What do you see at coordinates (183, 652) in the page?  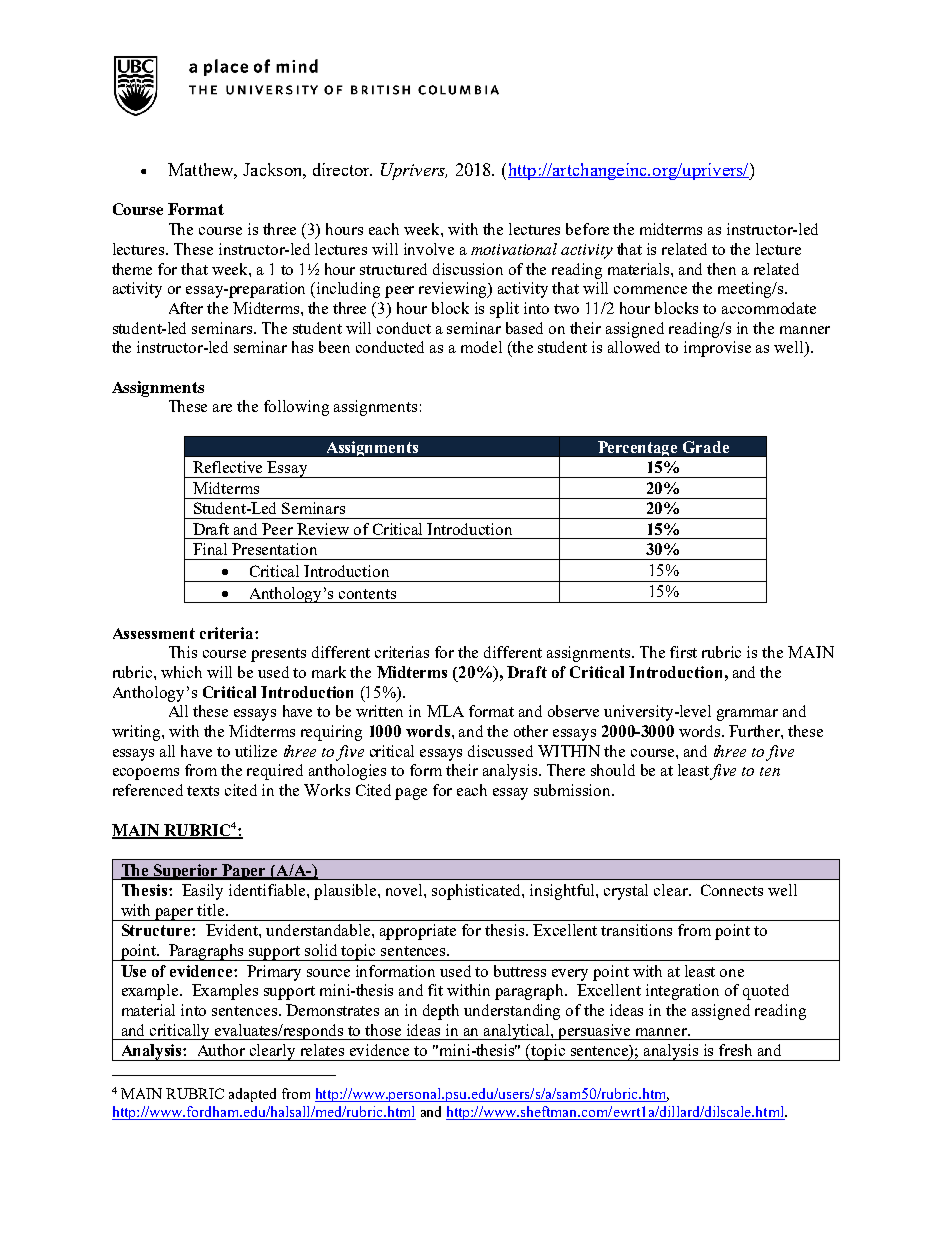 I see `This` at bounding box center [183, 652].
